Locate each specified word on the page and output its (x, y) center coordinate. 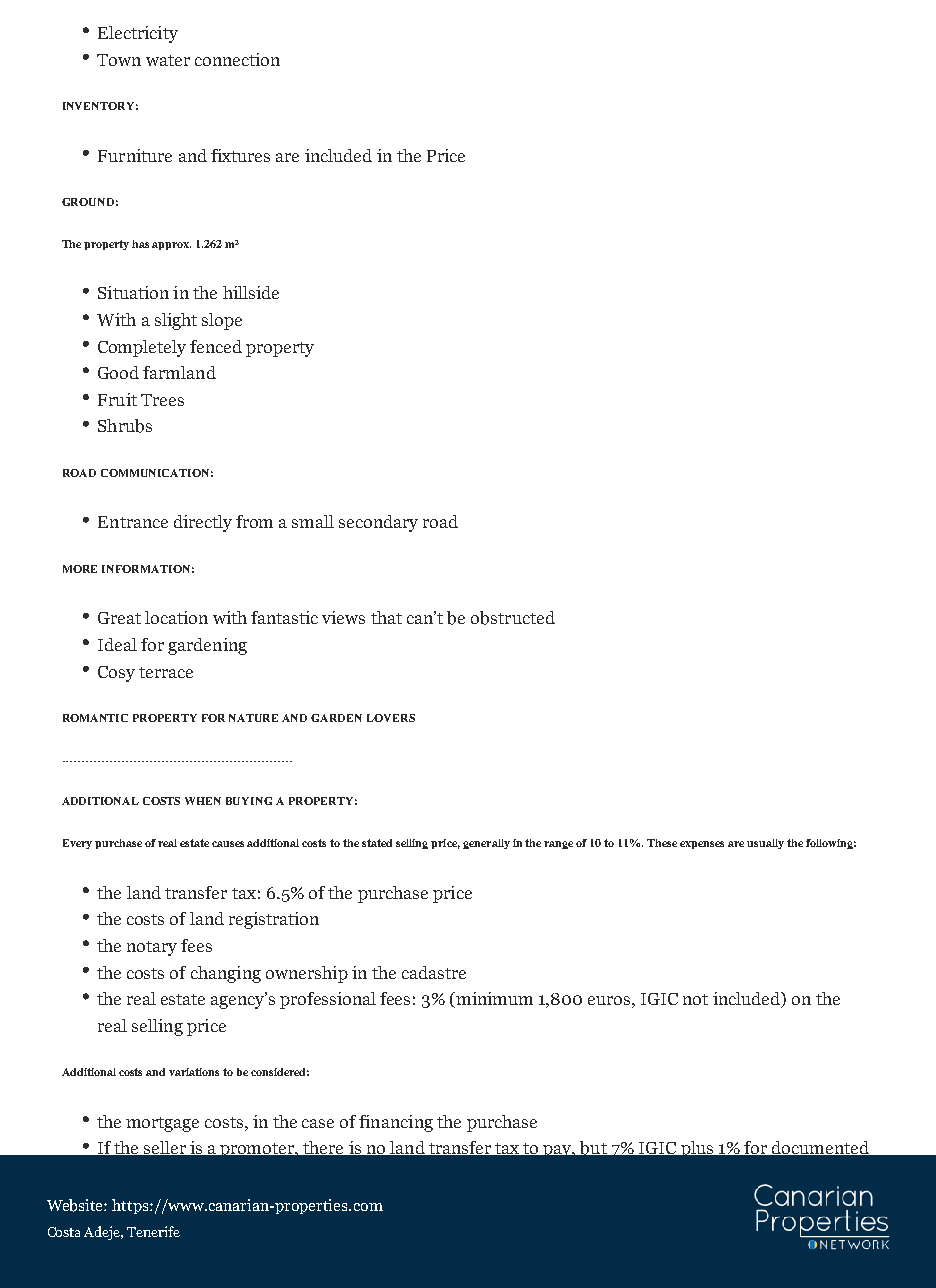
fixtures (240, 155)
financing (396, 1123)
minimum (493, 1000)
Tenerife (153, 1231)
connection (237, 59)
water (168, 60)
